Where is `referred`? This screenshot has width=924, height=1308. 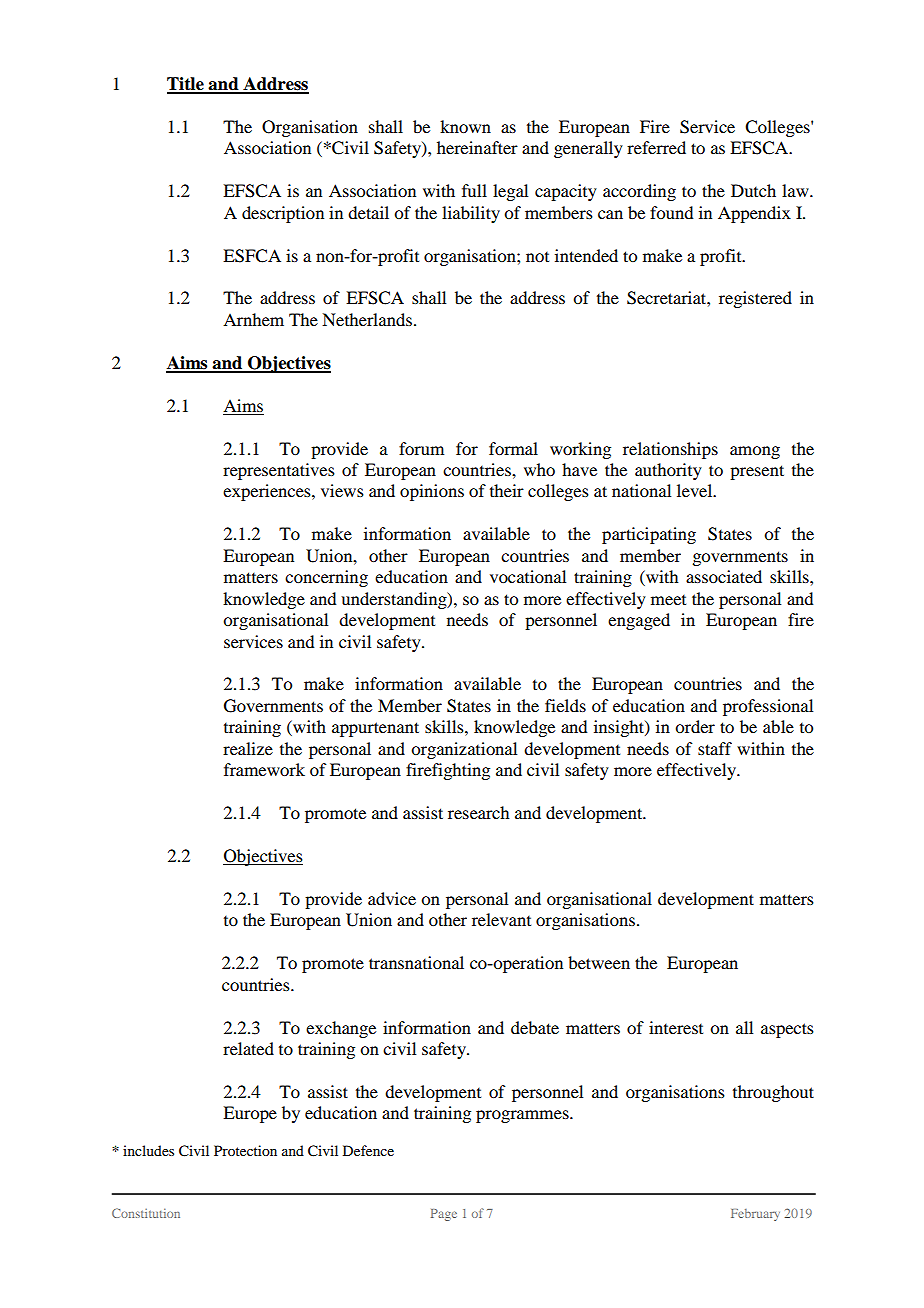 referred is located at coordinates (656, 147).
